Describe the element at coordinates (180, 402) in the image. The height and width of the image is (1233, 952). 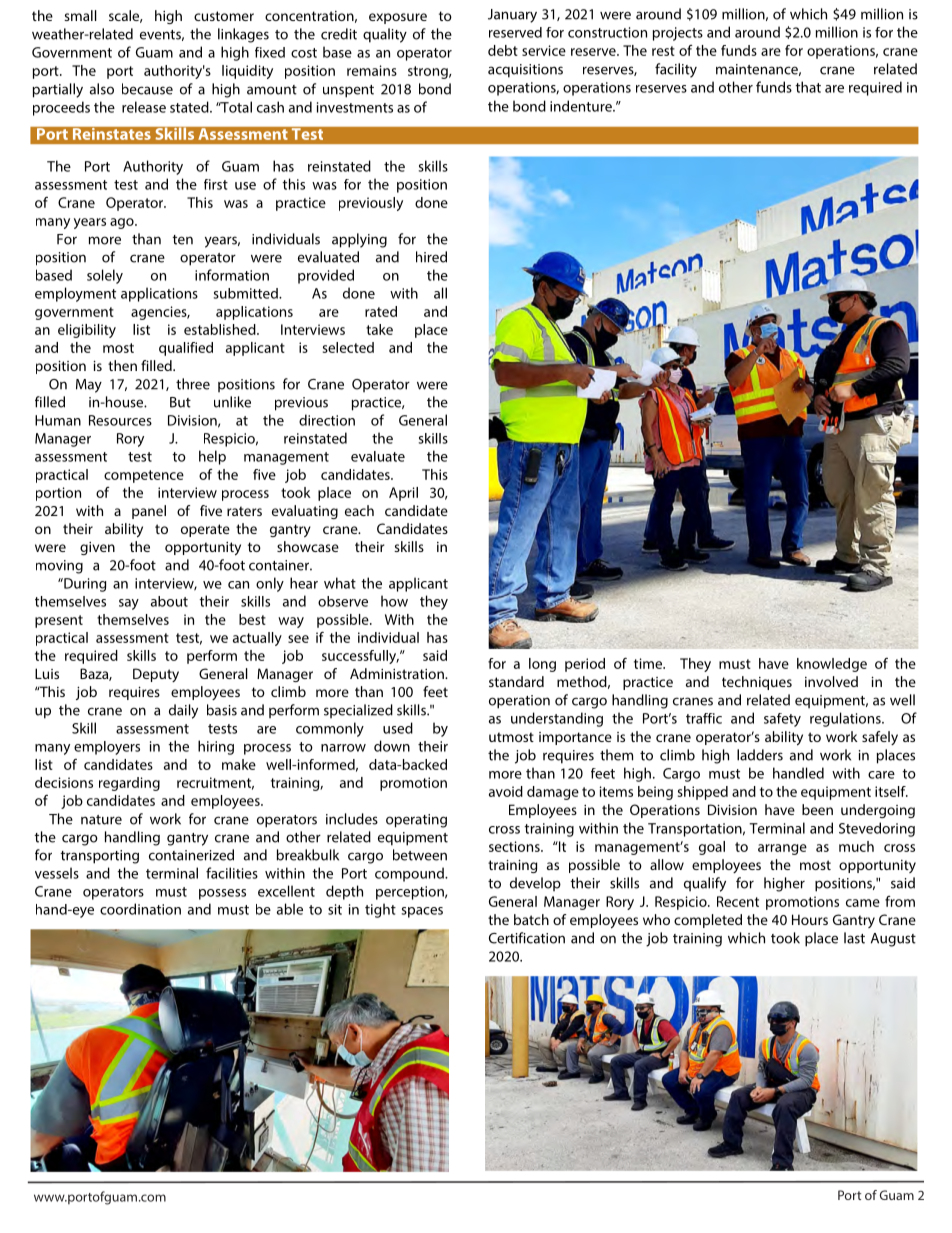
I see `But` at that location.
